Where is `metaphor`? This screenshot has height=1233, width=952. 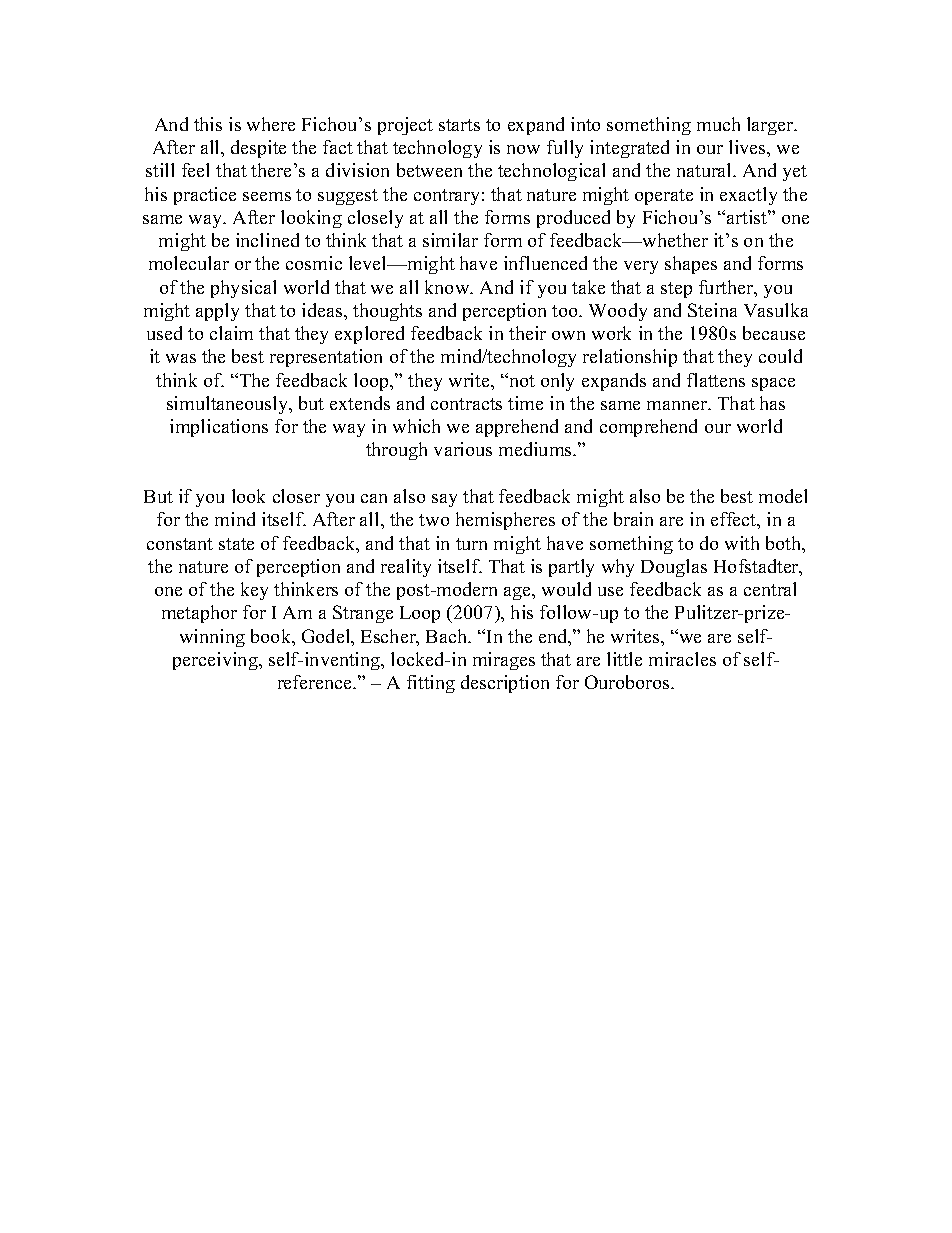 metaphor is located at coordinates (199, 614).
